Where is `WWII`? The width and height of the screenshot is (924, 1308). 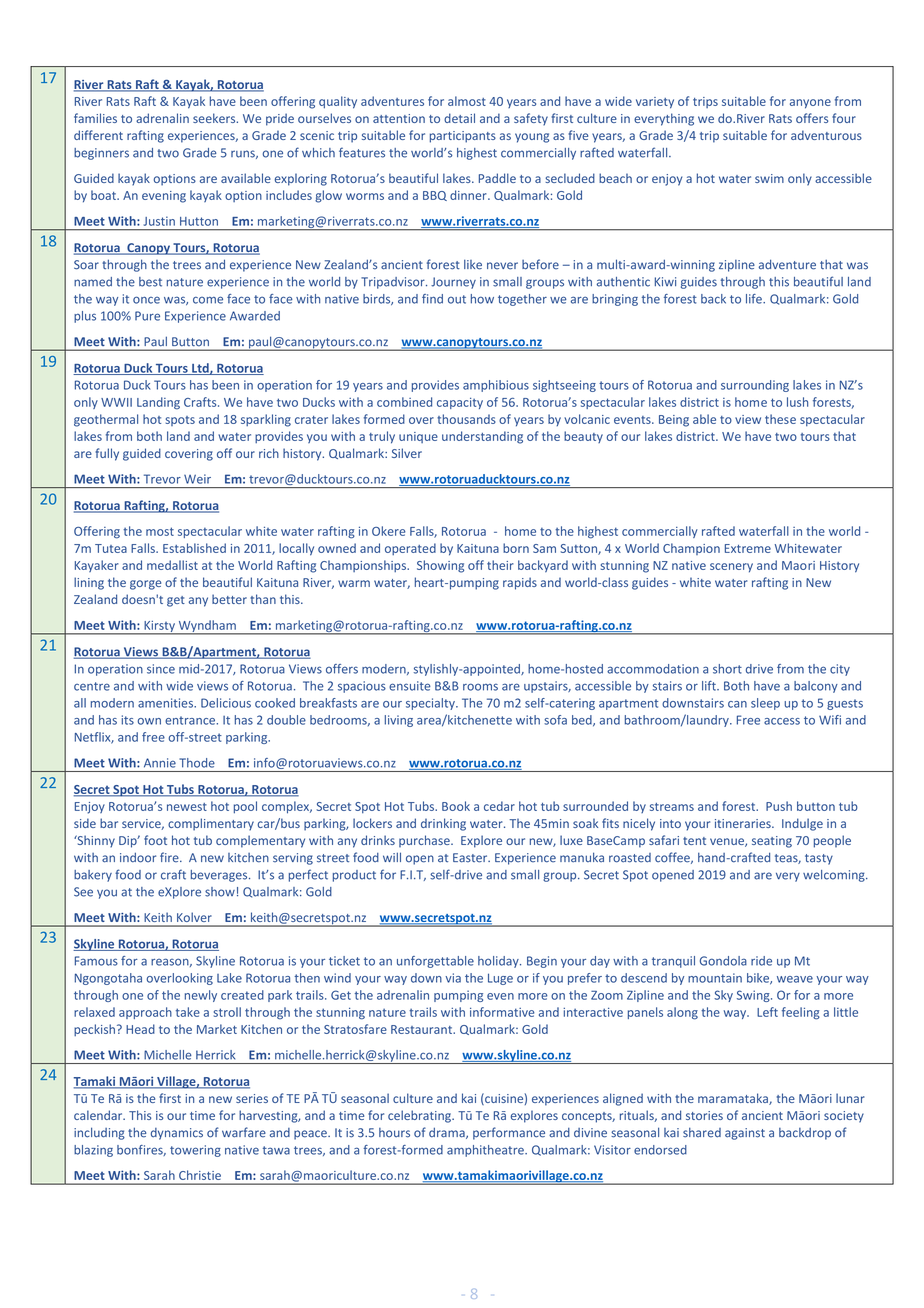 WWII is located at coordinates (116, 402).
